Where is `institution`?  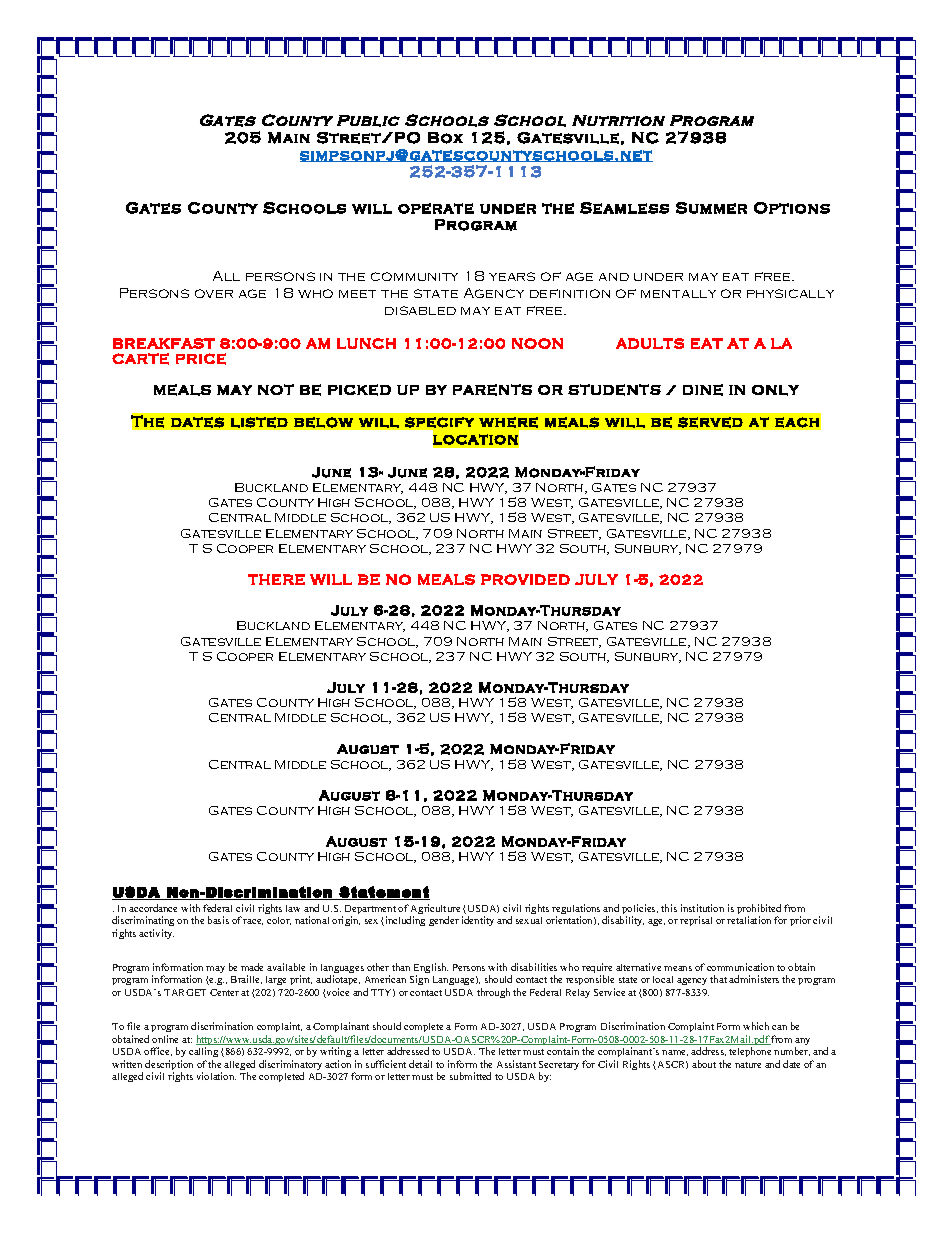 institution is located at coordinates (702, 908).
